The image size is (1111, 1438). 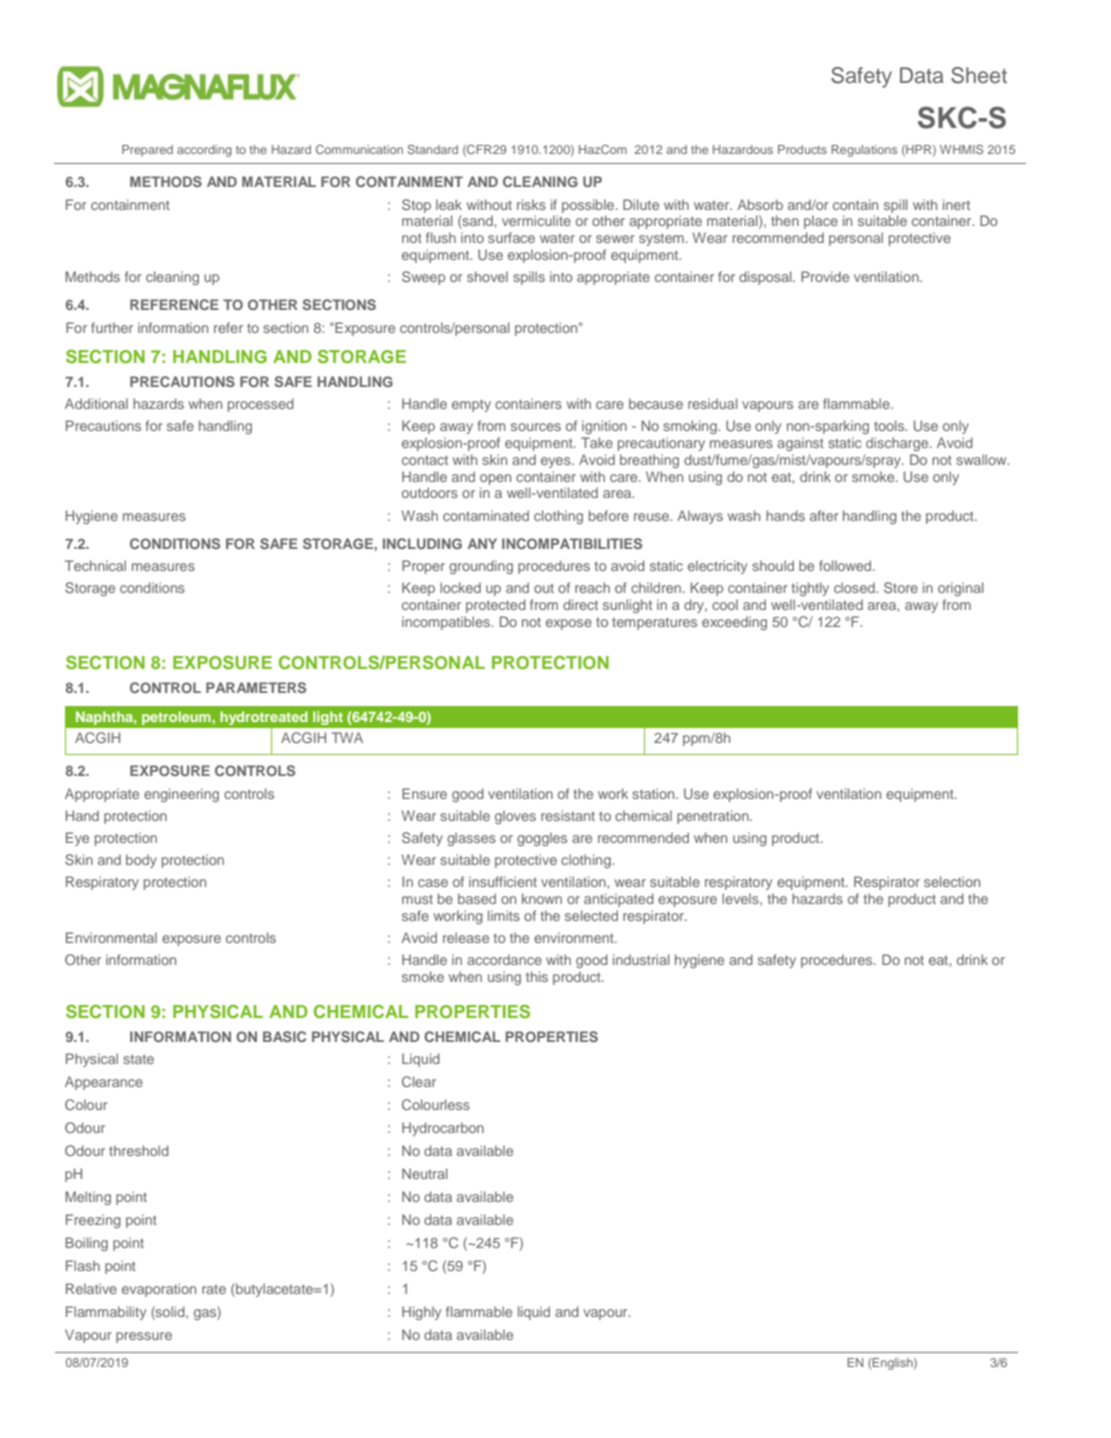 I want to click on expose, so click(x=569, y=624).
